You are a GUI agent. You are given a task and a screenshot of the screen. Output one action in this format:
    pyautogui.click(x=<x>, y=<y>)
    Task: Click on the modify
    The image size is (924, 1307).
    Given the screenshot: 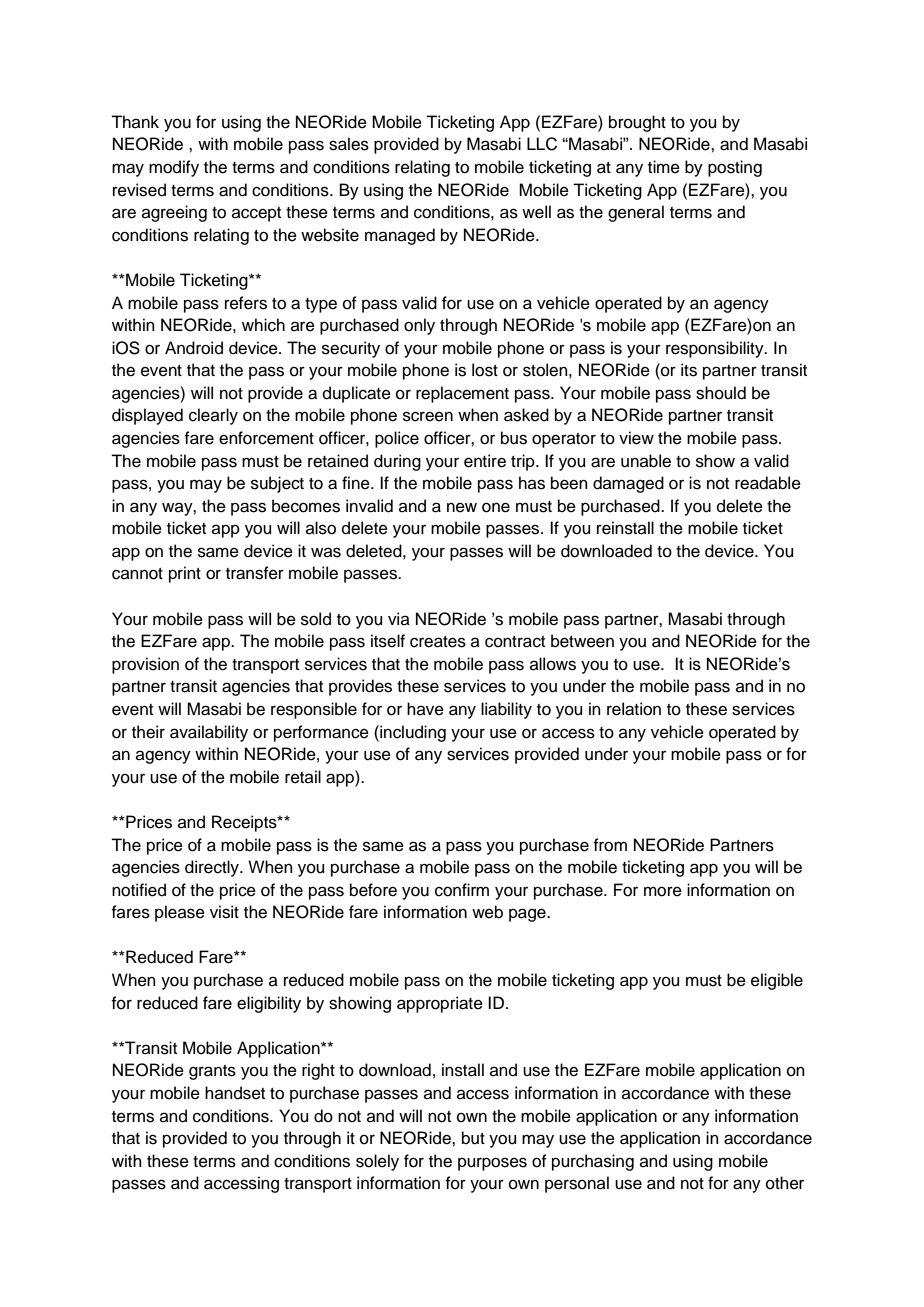 What is the action you would take?
    pyautogui.click(x=174, y=168)
